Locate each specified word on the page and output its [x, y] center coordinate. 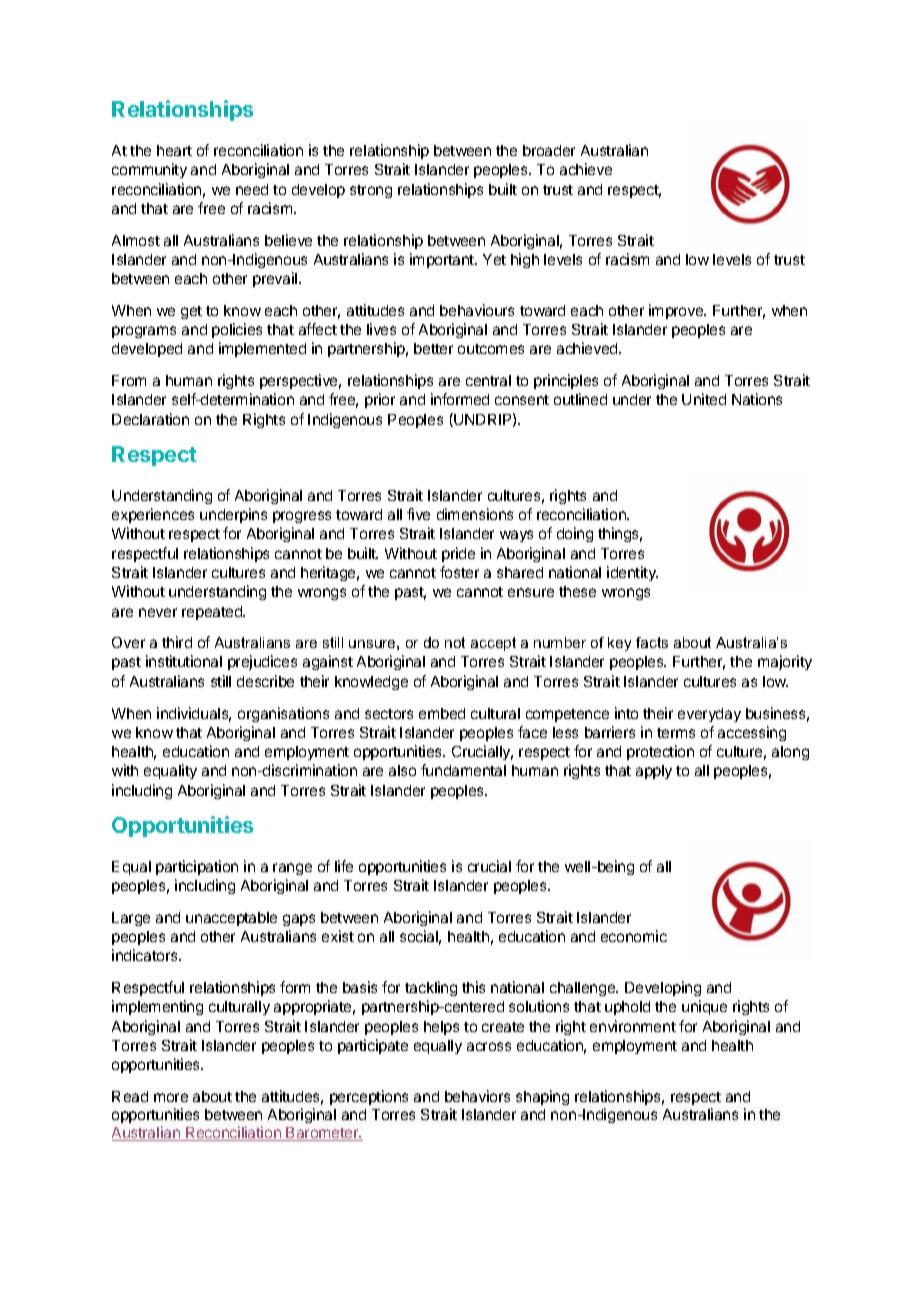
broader [549, 150]
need [252, 189]
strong [371, 191]
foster [459, 572]
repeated [213, 613]
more [171, 1097]
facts [652, 642]
